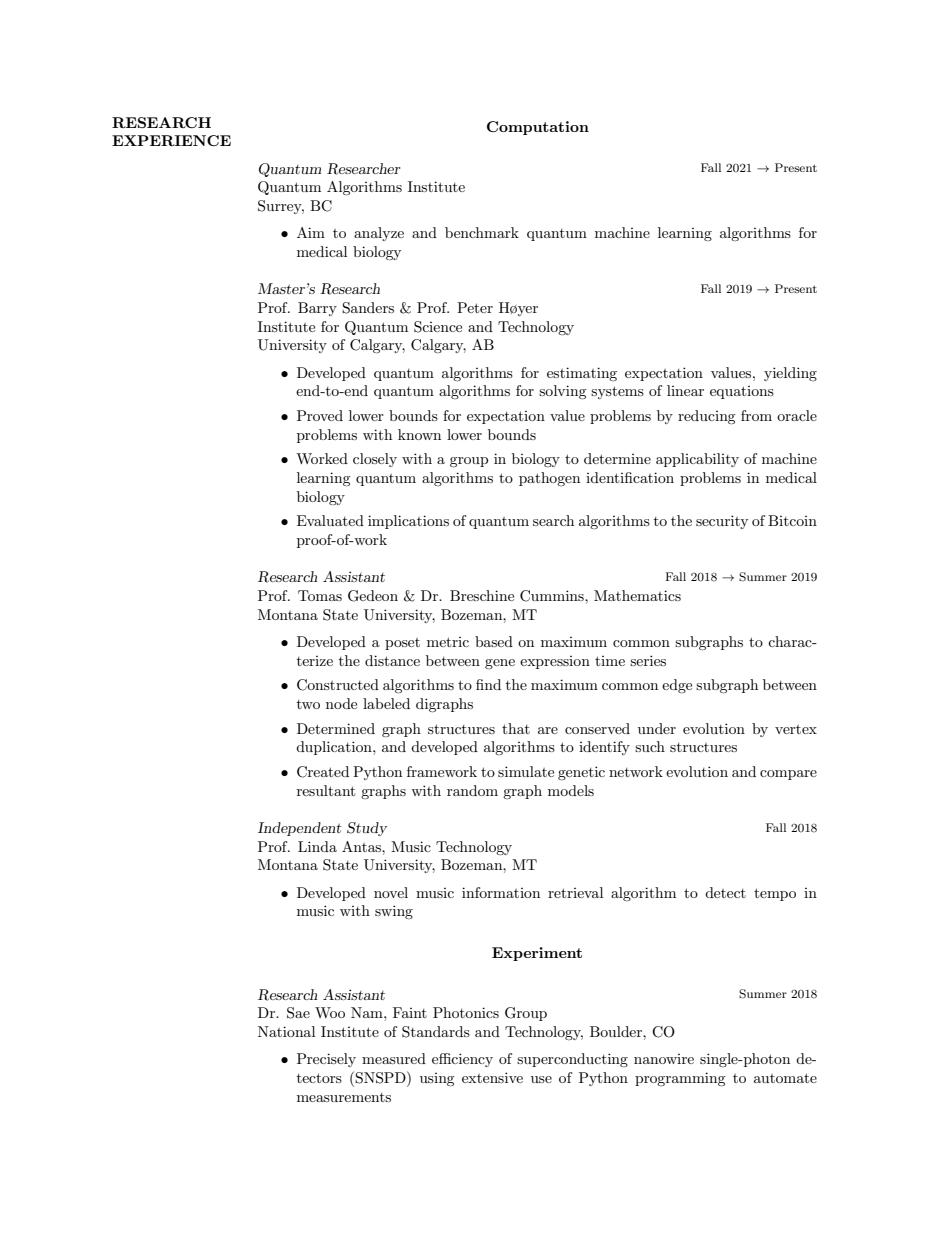  Describe the element at coordinates (538, 128) in the page. I see `Computation` at that location.
